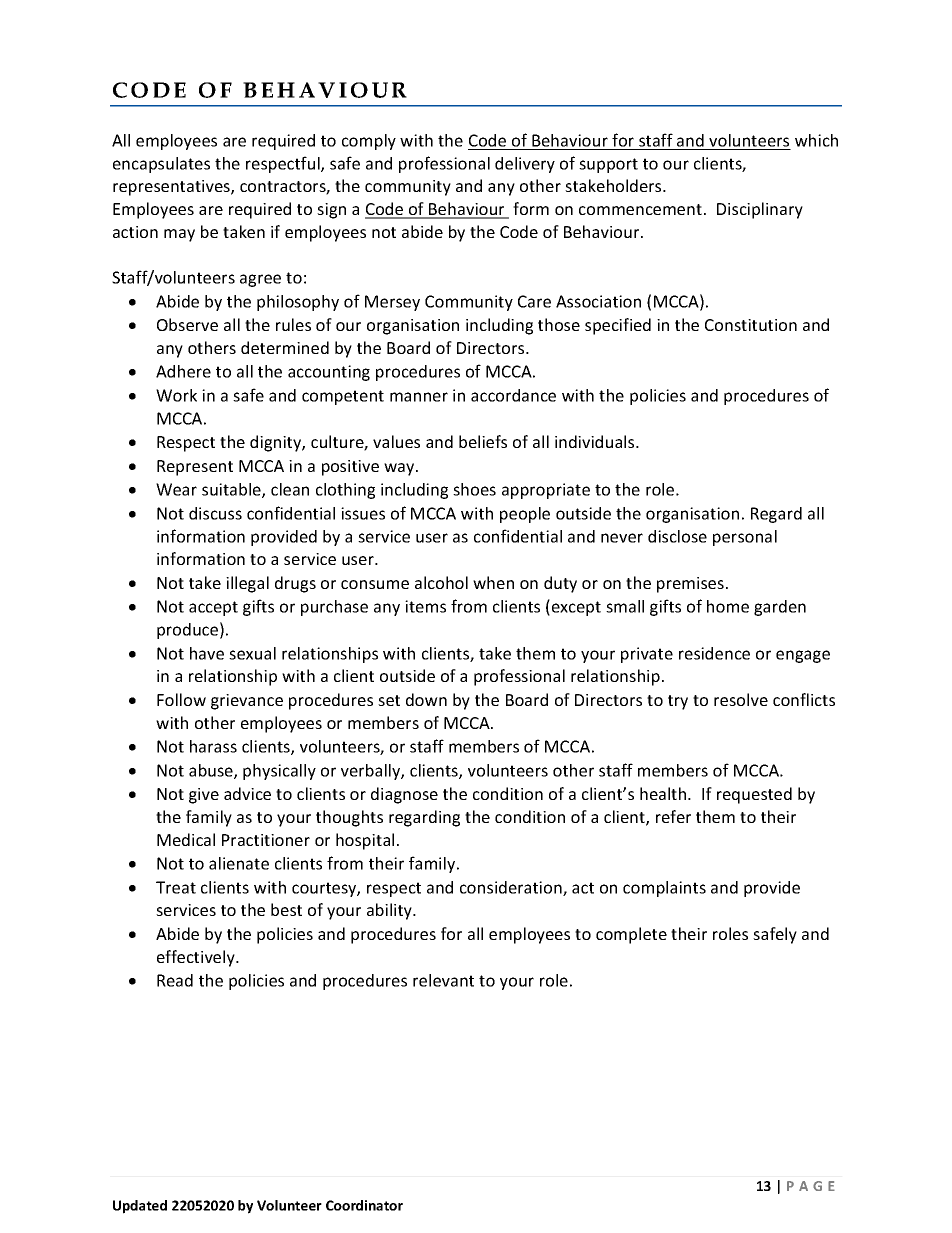  Describe the element at coordinates (631, 935) in the document. I see `complete` at that location.
